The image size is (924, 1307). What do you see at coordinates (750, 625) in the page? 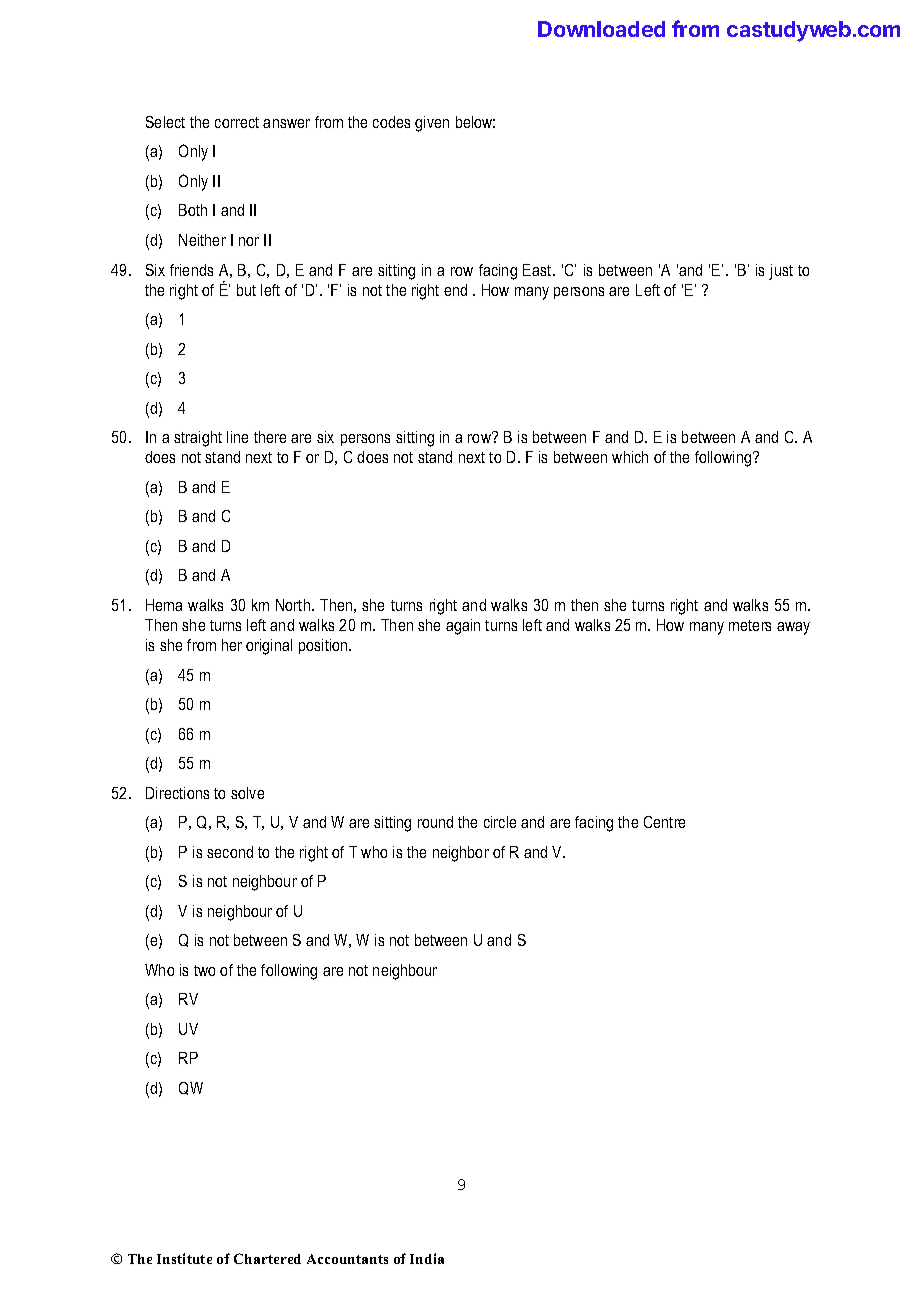
I see `meters` at bounding box center [750, 625].
